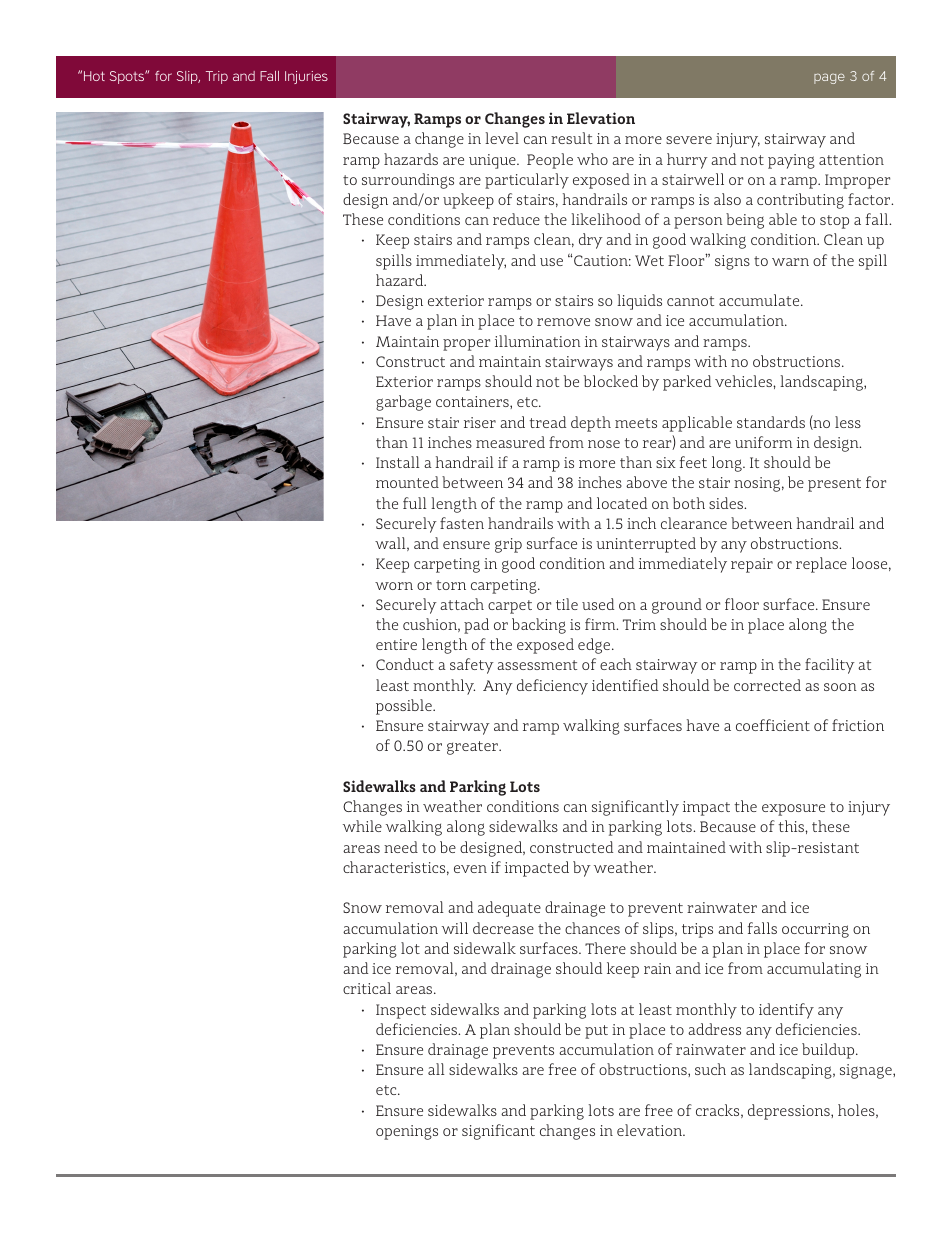  I want to click on level, so click(502, 138).
